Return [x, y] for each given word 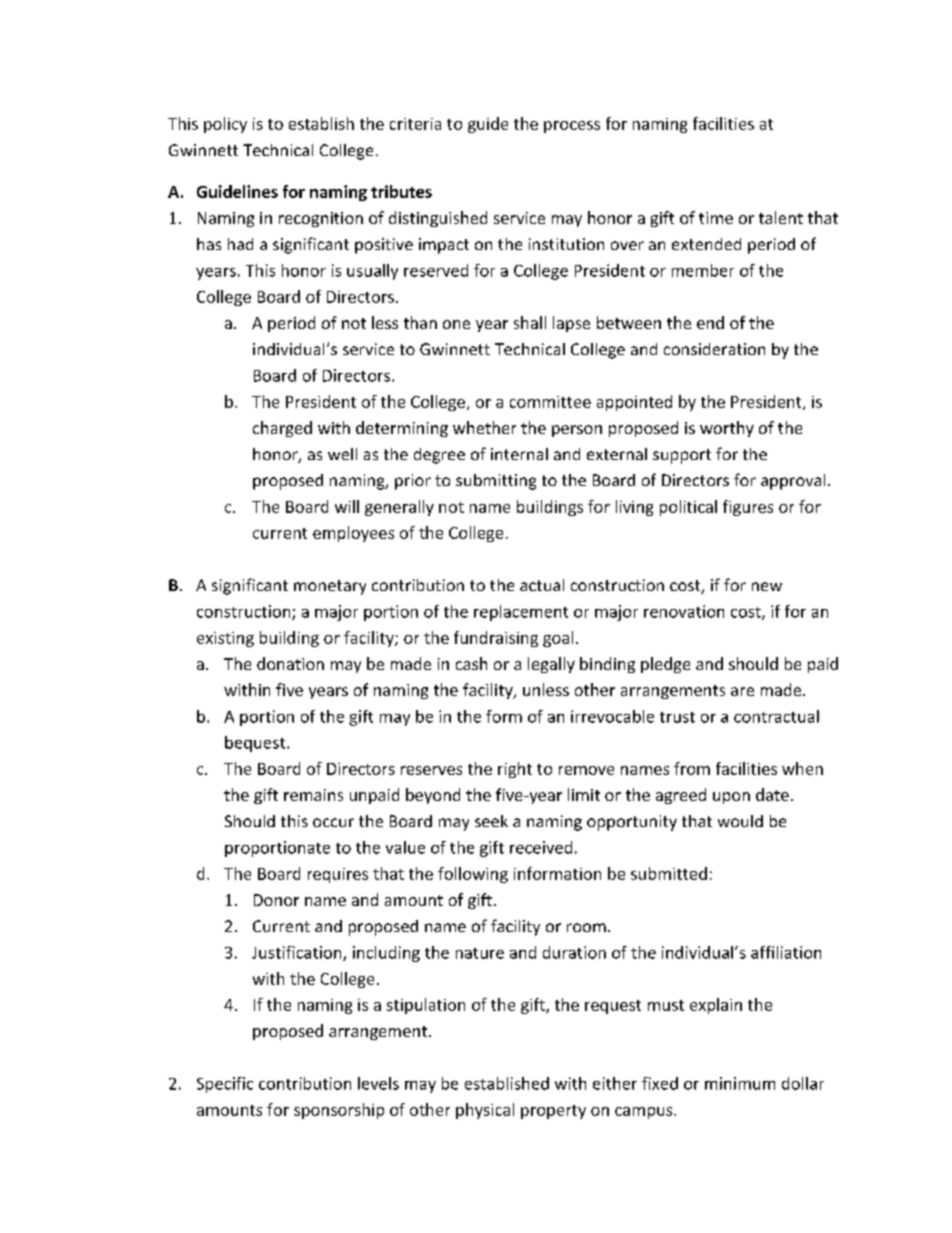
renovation [684, 611]
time [716, 218]
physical [485, 1111]
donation [290, 663]
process [572, 127]
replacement [521, 613]
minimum [740, 1083]
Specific [225, 1085]
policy [225, 125]
